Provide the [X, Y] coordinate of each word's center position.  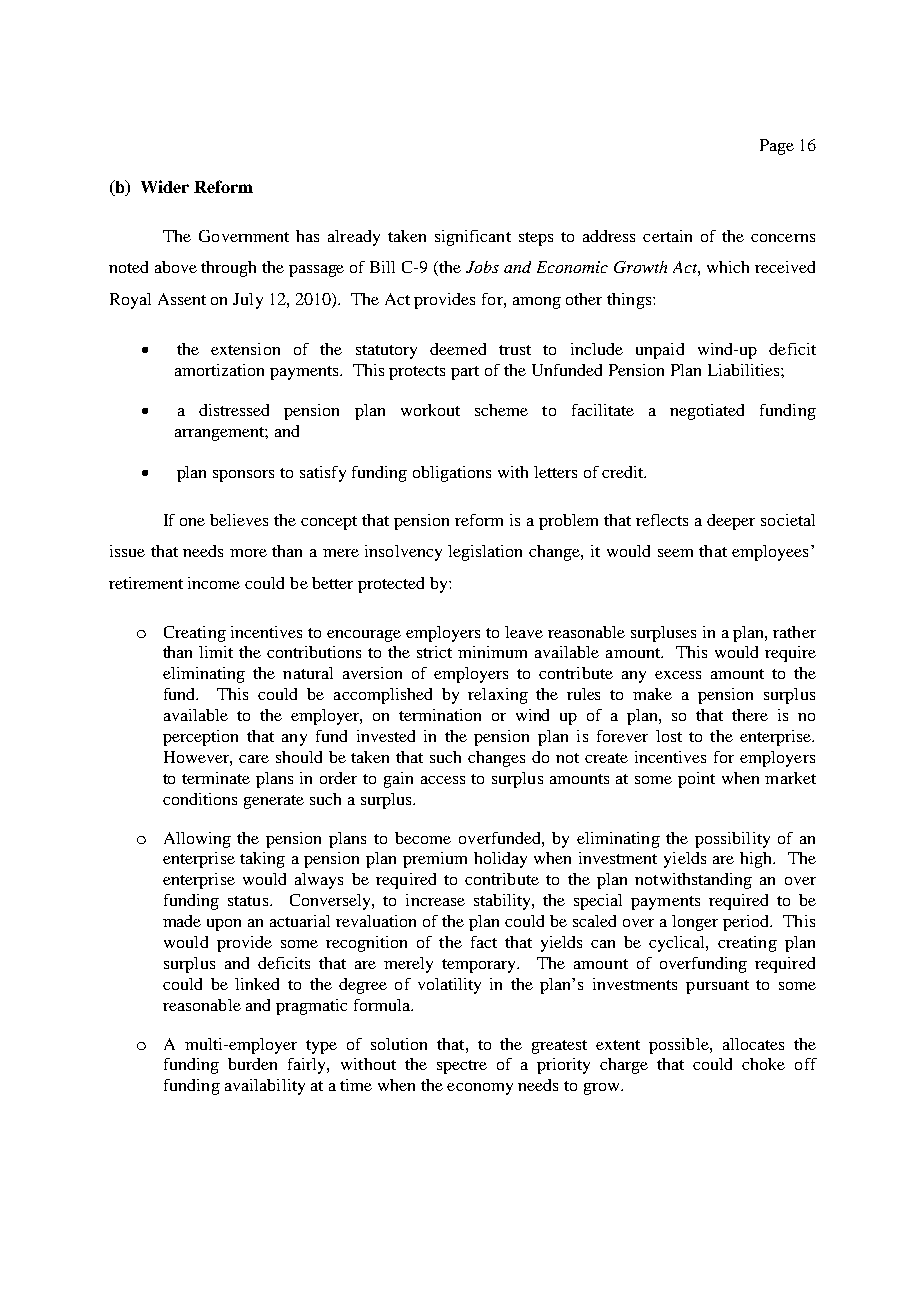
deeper [731, 522]
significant [473, 238]
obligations [452, 474]
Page [777, 147]
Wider [165, 186]
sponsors [243, 476]
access [443, 780]
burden [252, 1064]
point [696, 780]
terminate [216, 778]
